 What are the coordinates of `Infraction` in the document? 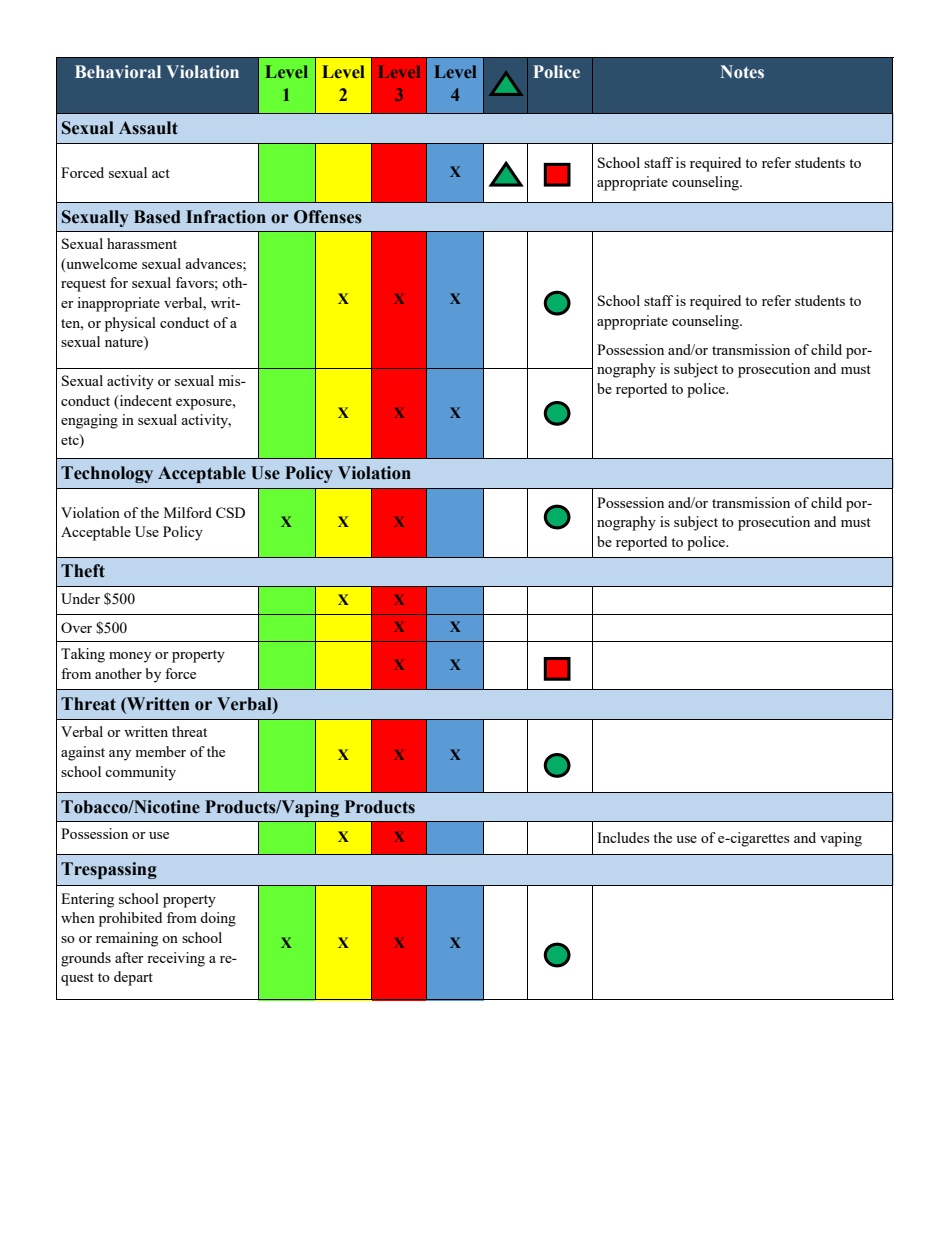 It's located at (226, 217).
